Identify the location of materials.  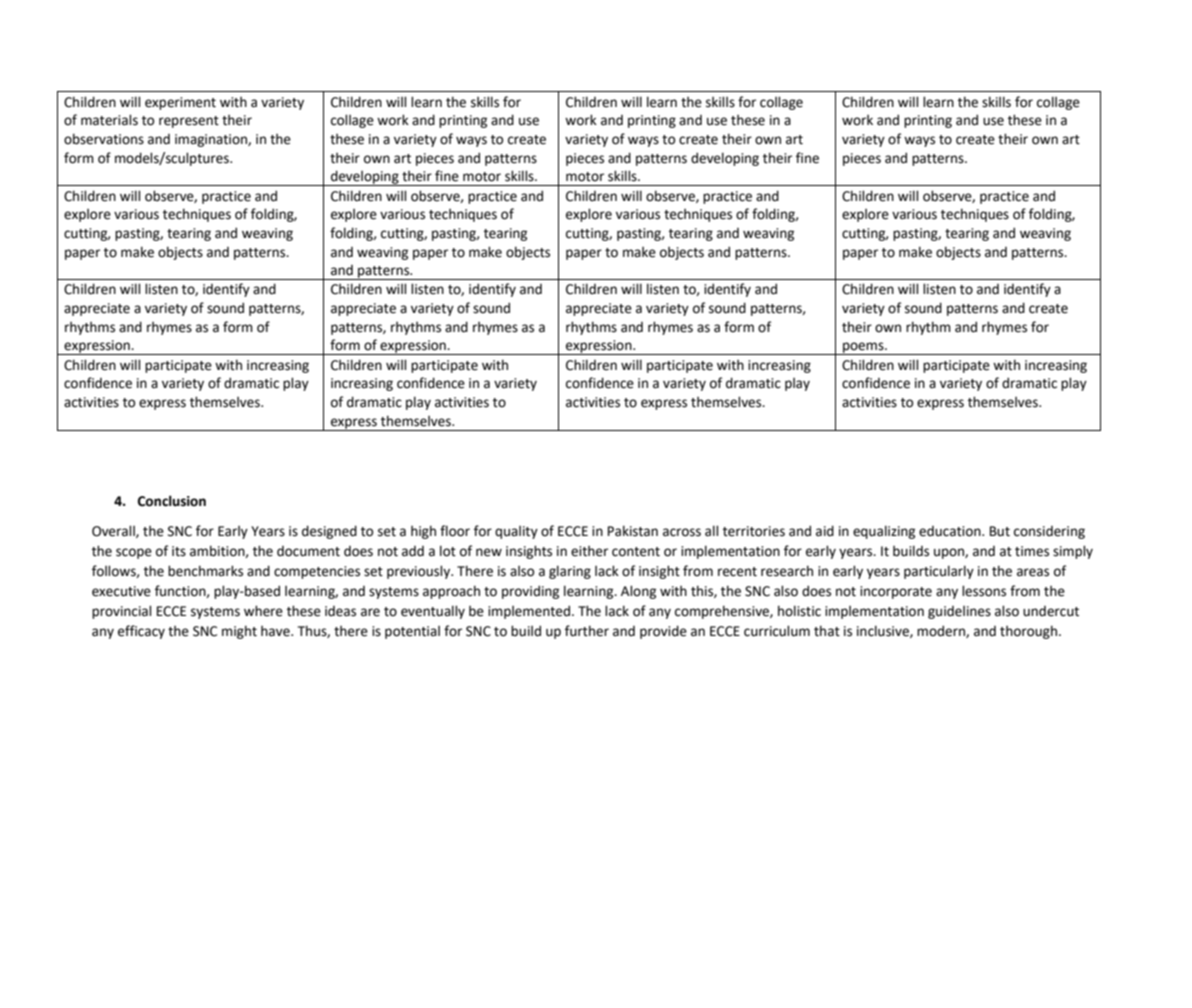
(109, 120).
